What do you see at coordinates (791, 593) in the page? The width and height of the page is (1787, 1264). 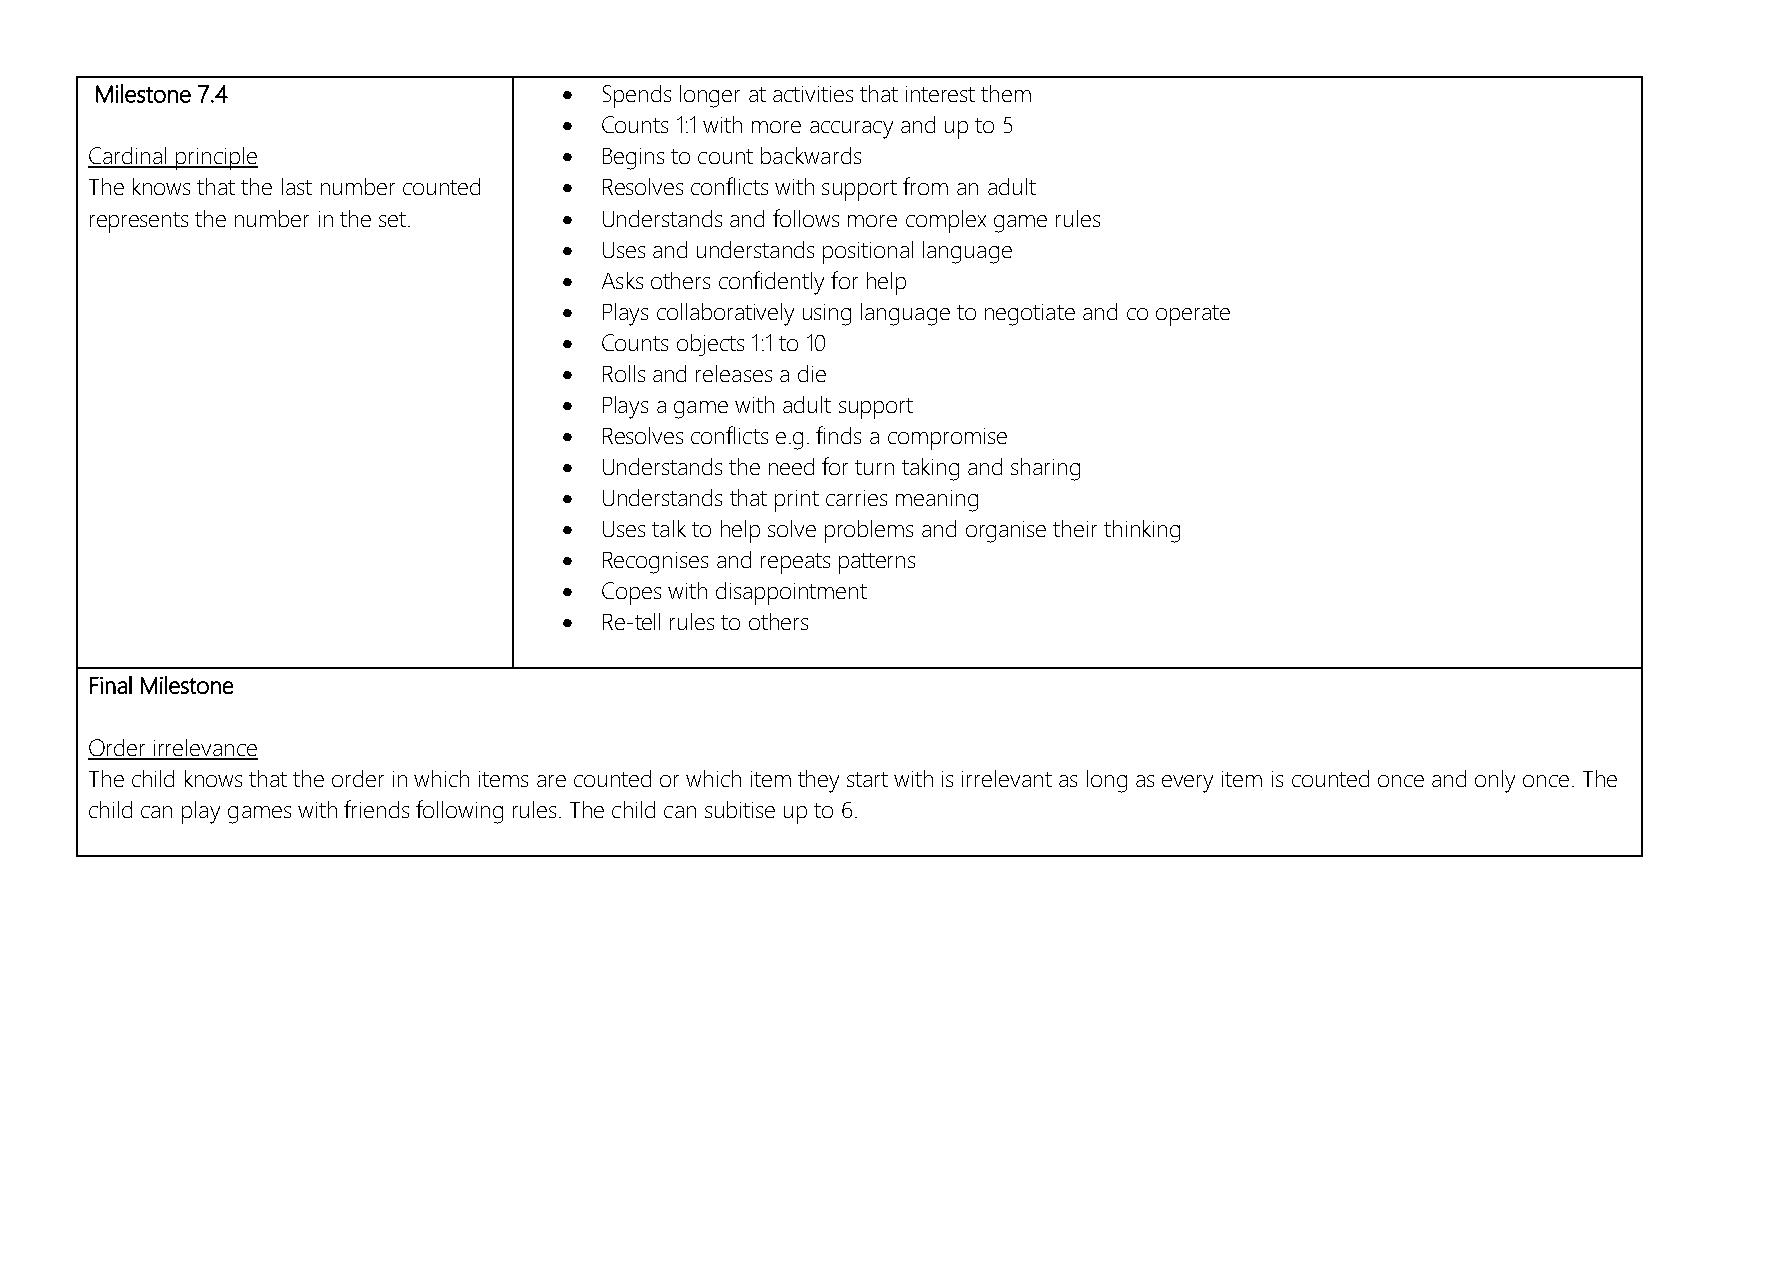 I see `disappointment` at bounding box center [791, 593].
